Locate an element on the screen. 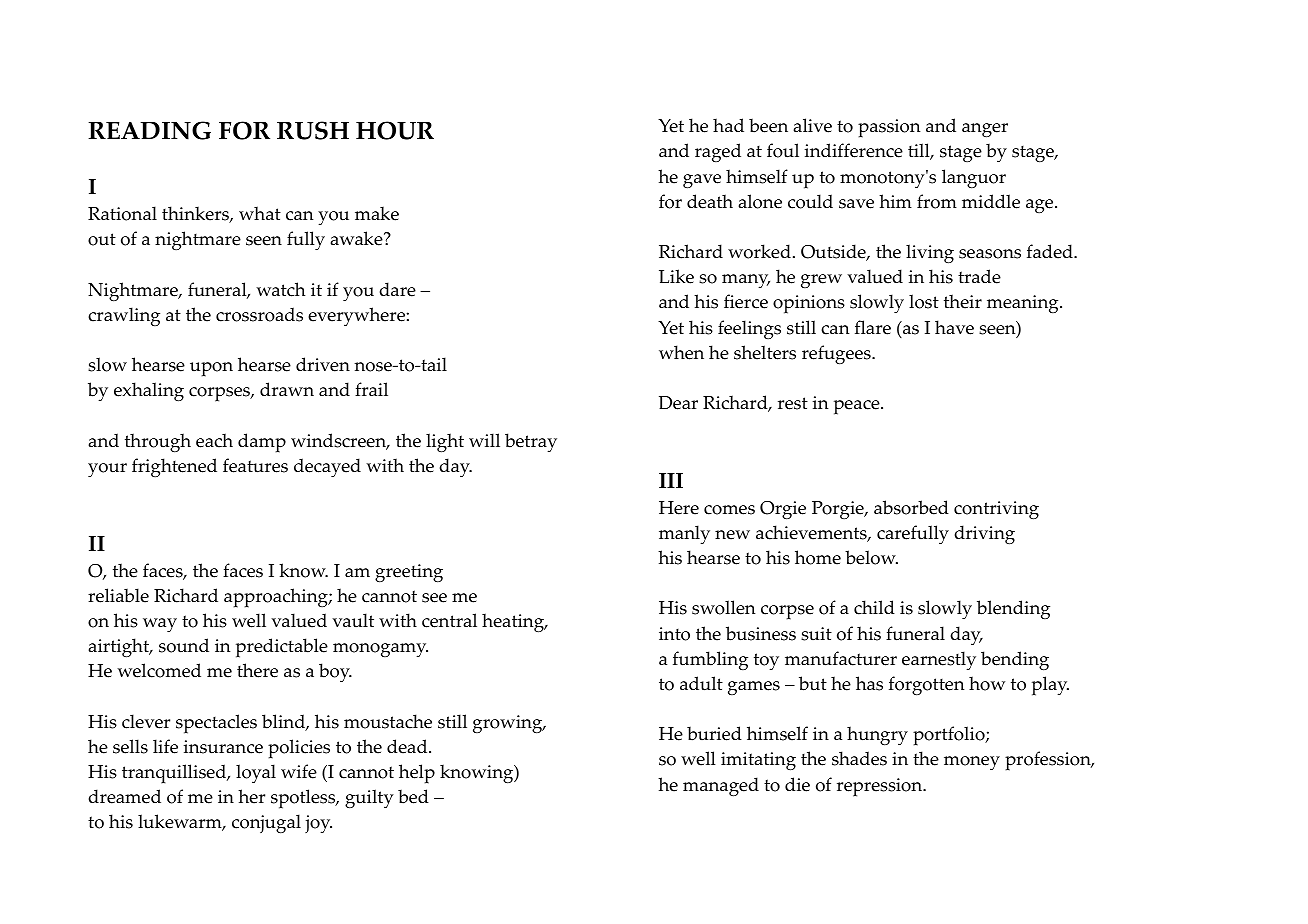 The image size is (1308, 924). swollen is located at coordinates (724, 607).
